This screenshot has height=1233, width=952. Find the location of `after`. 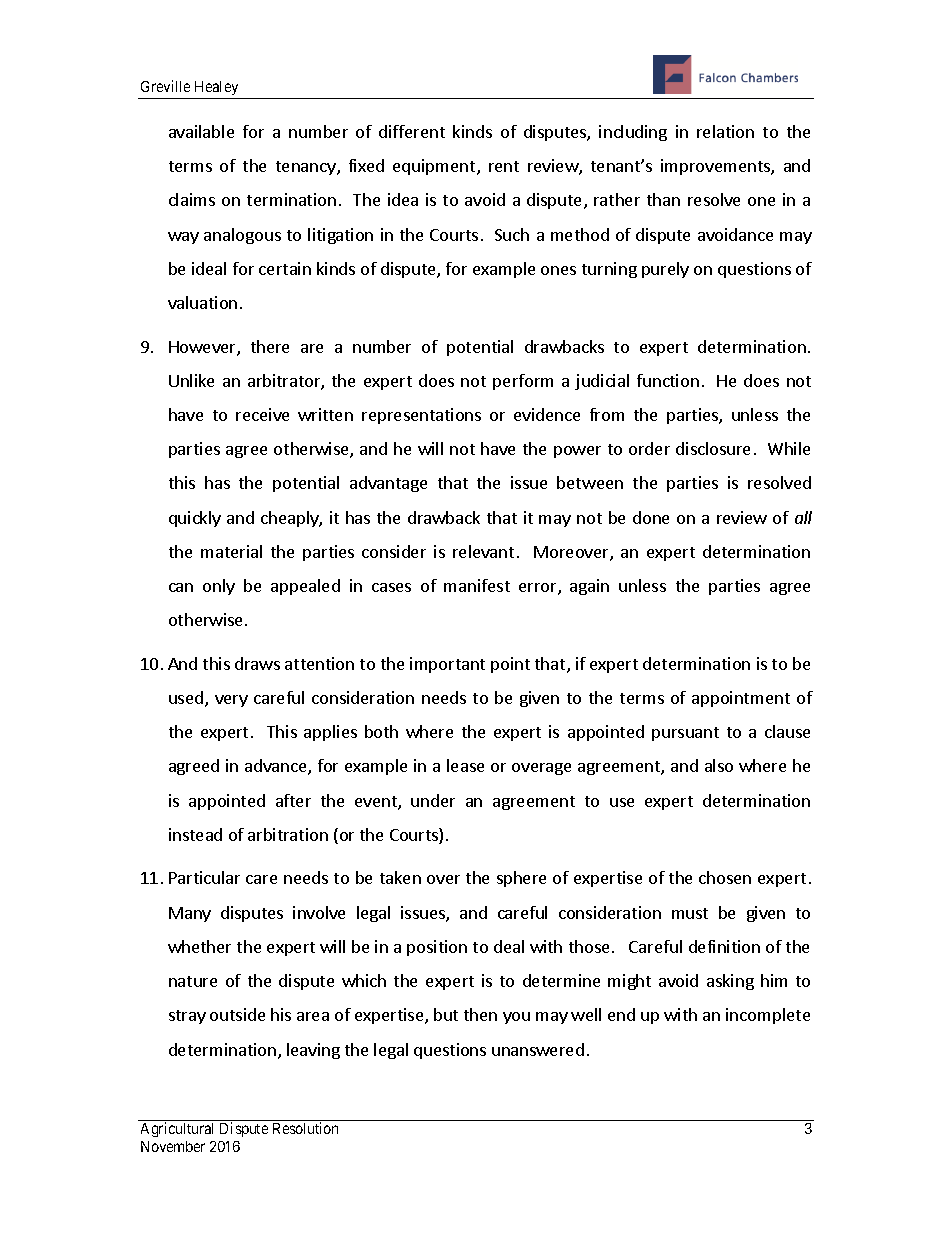

after is located at coordinates (293, 800).
